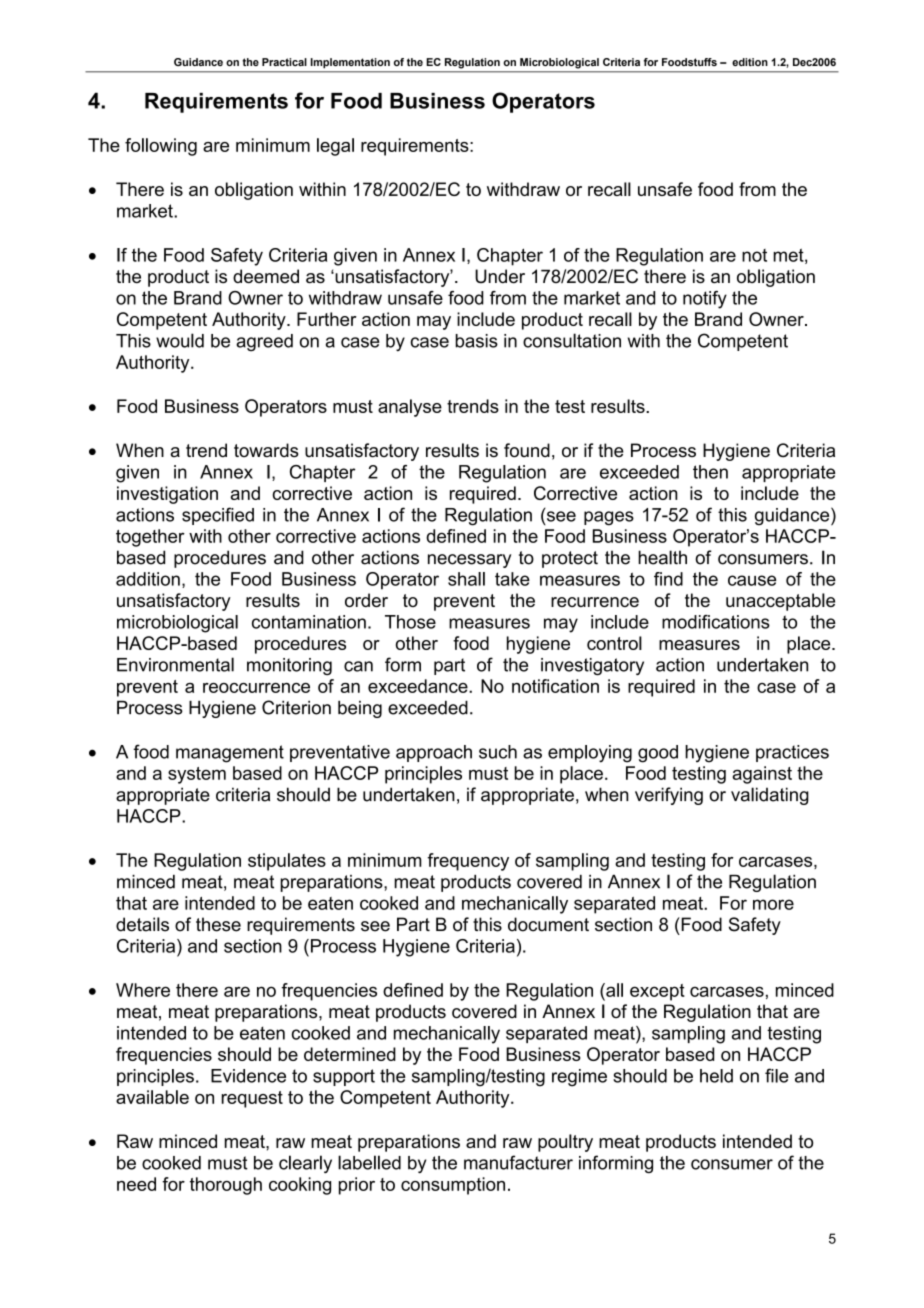 This image has height=1308, width=924. I want to click on edition, so click(750, 62).
